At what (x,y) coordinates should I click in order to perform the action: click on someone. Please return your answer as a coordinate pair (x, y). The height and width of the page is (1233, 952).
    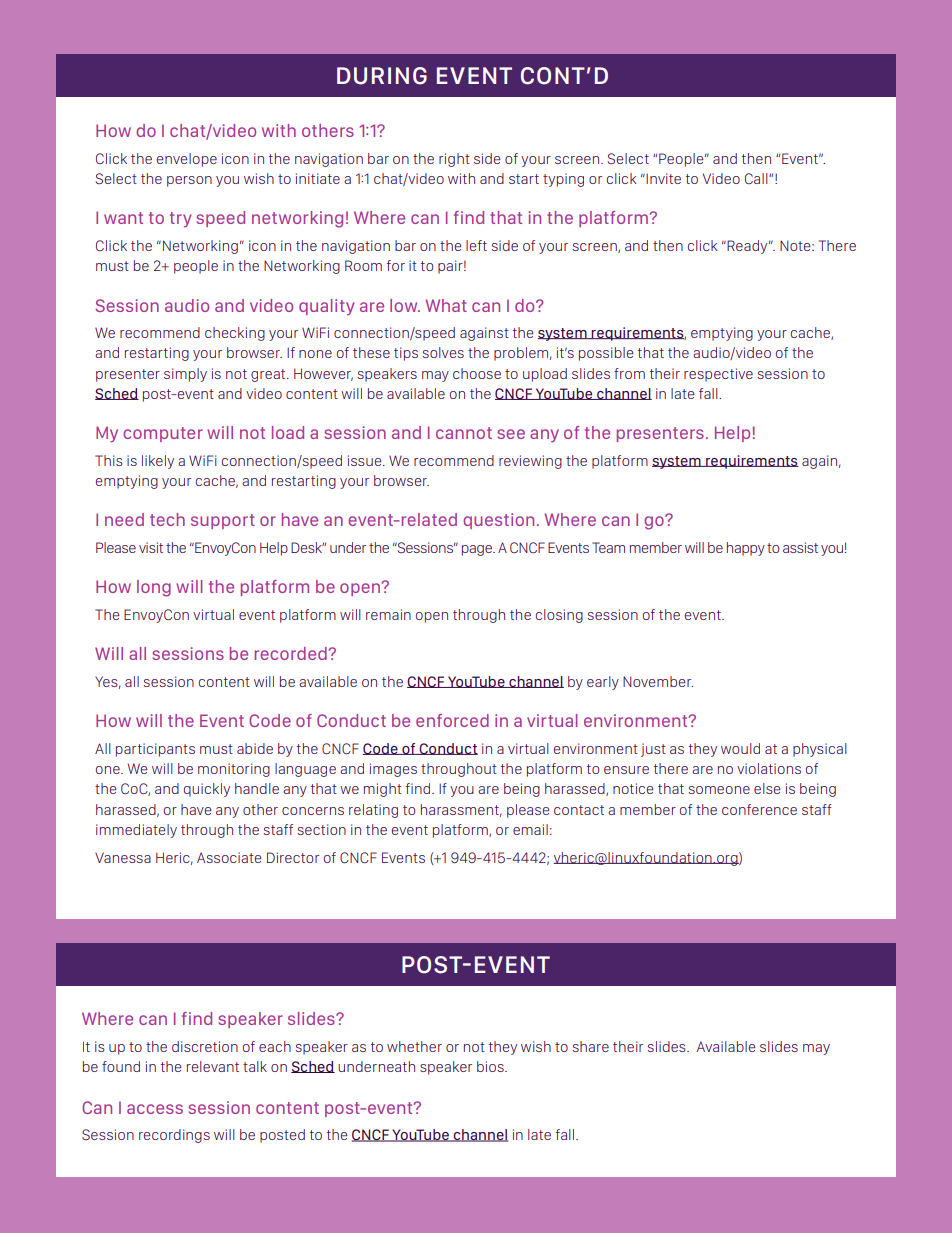
    Looking at the image, I should click on (719, 790).
